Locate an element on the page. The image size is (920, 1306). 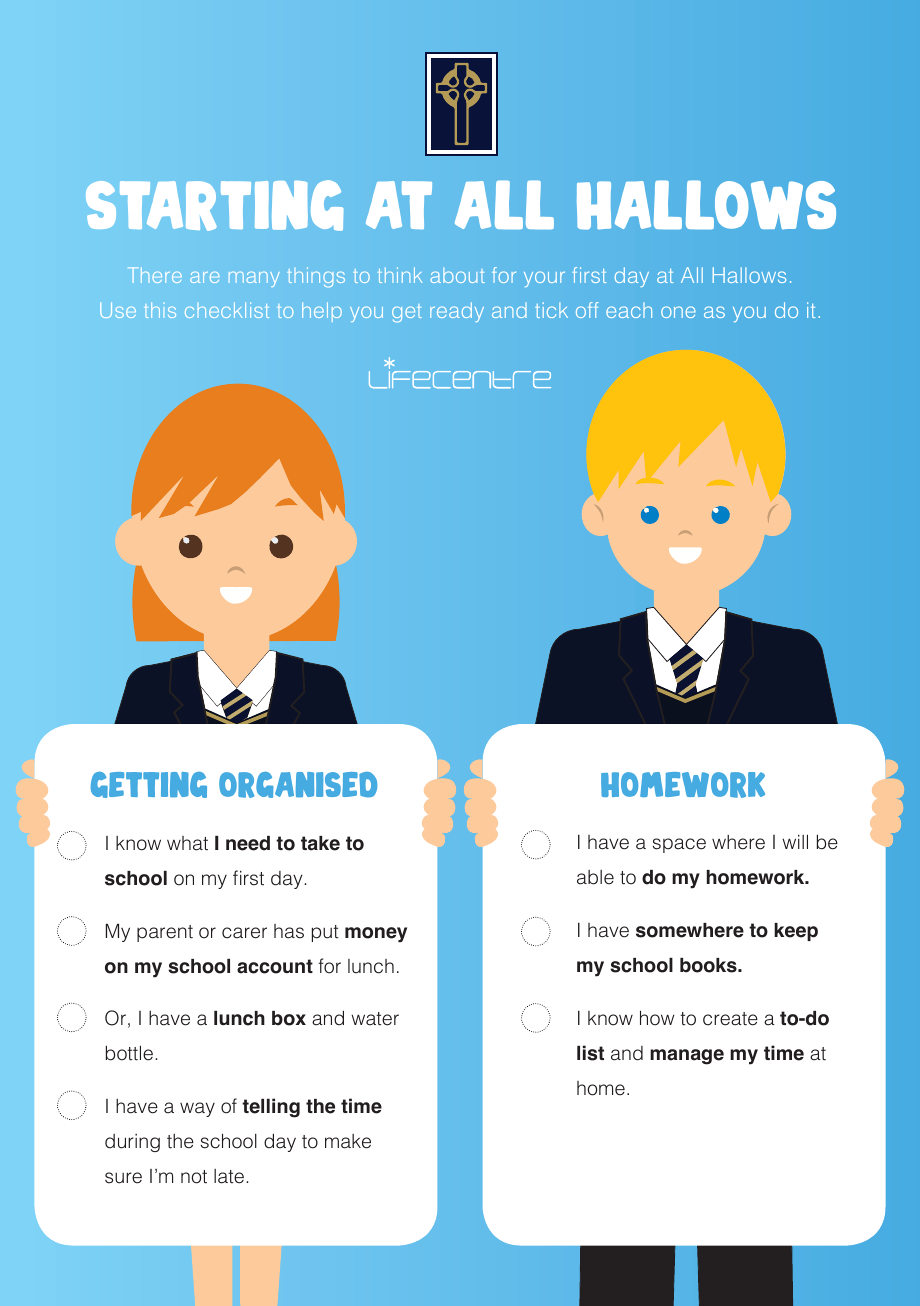
about is located at coordinates (457, 275).
